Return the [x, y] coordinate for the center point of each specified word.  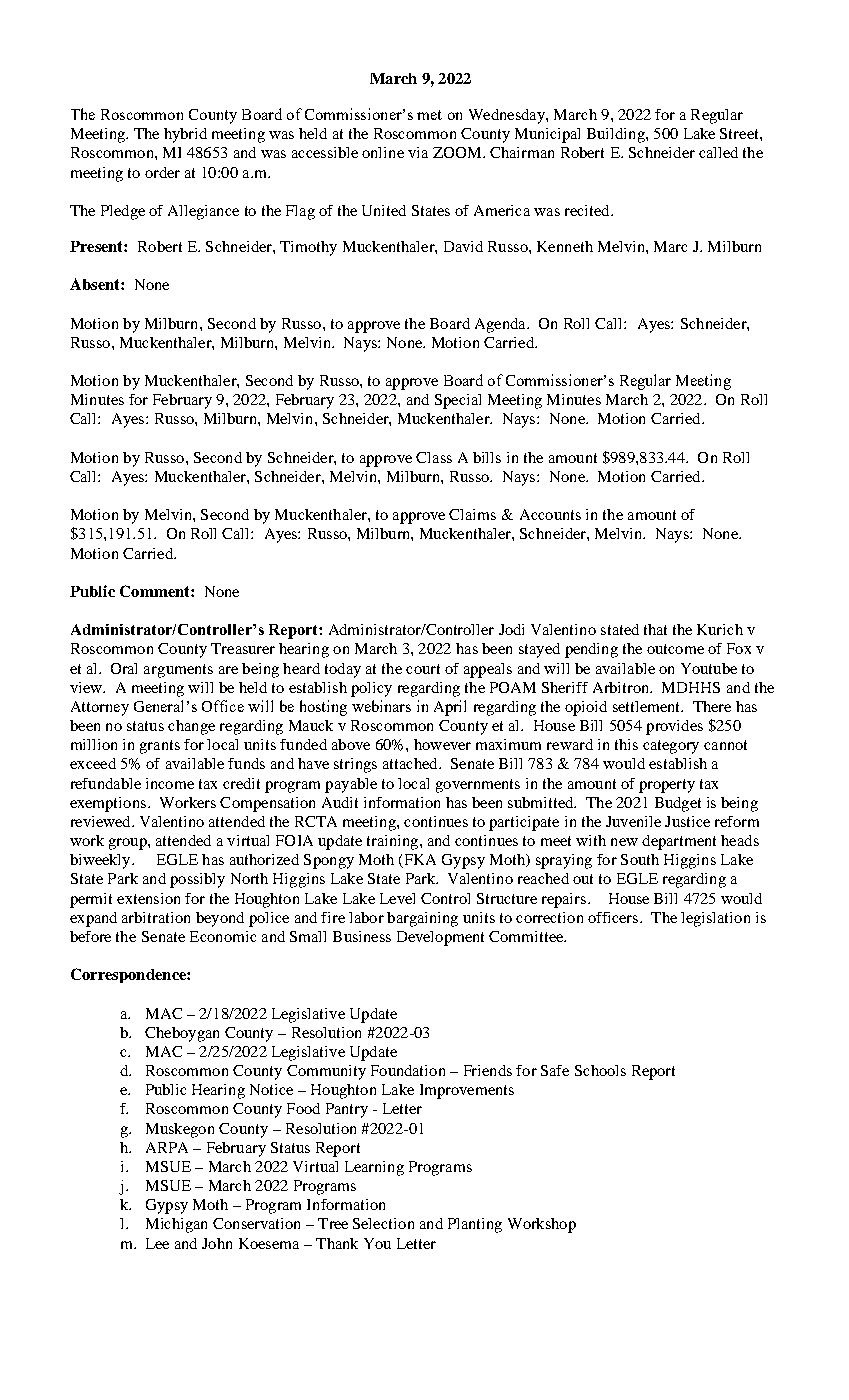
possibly [197, 880]
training [392, 842]
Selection [383, 1223]
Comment [156, 591]
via [418, 152]
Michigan [176, 1225]
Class [434, 457]
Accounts [550, 514]
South [640, 859]
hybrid [185, 135]
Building [617, 135]
